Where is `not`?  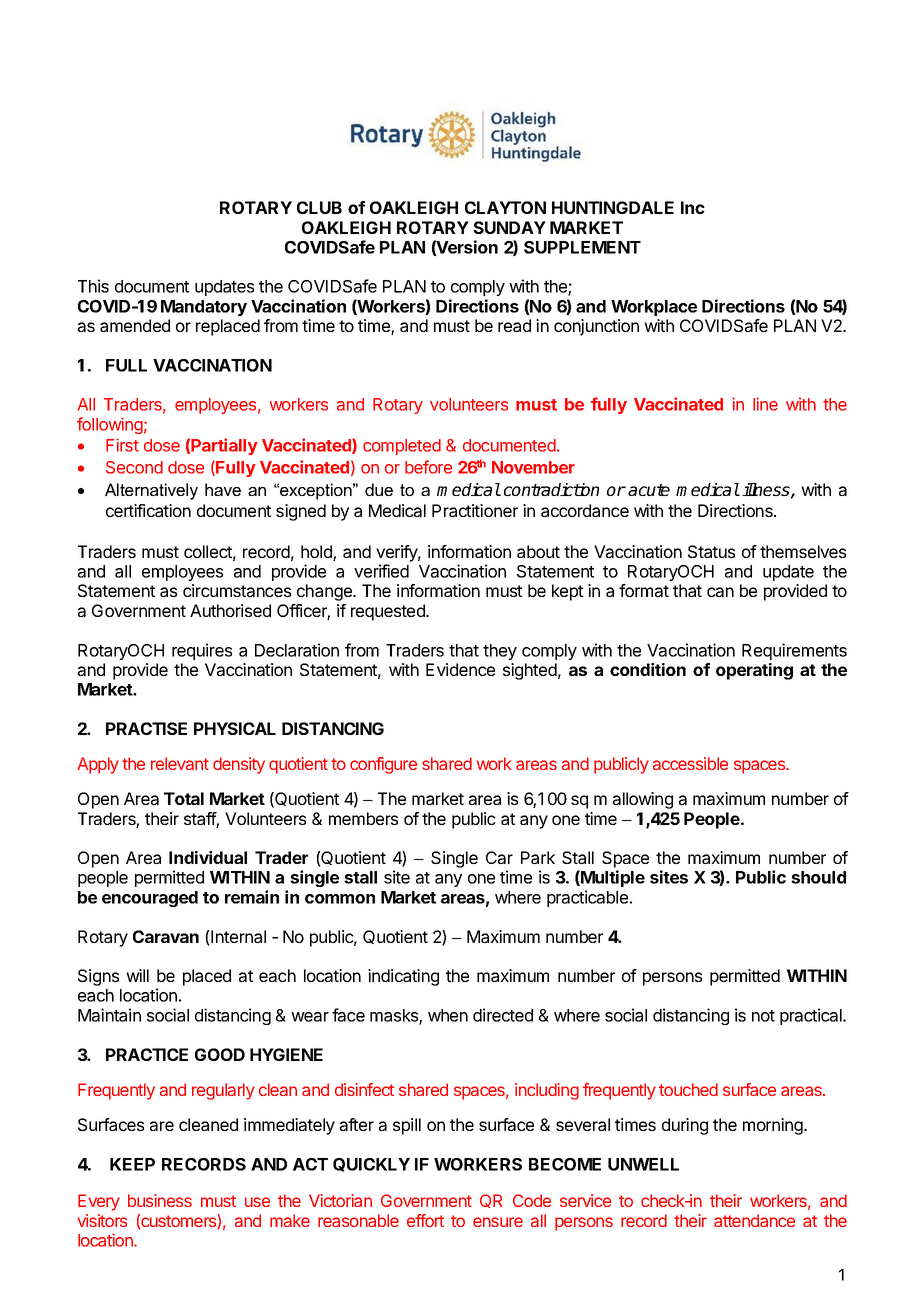
not is located at coordinates (763, 1016).
